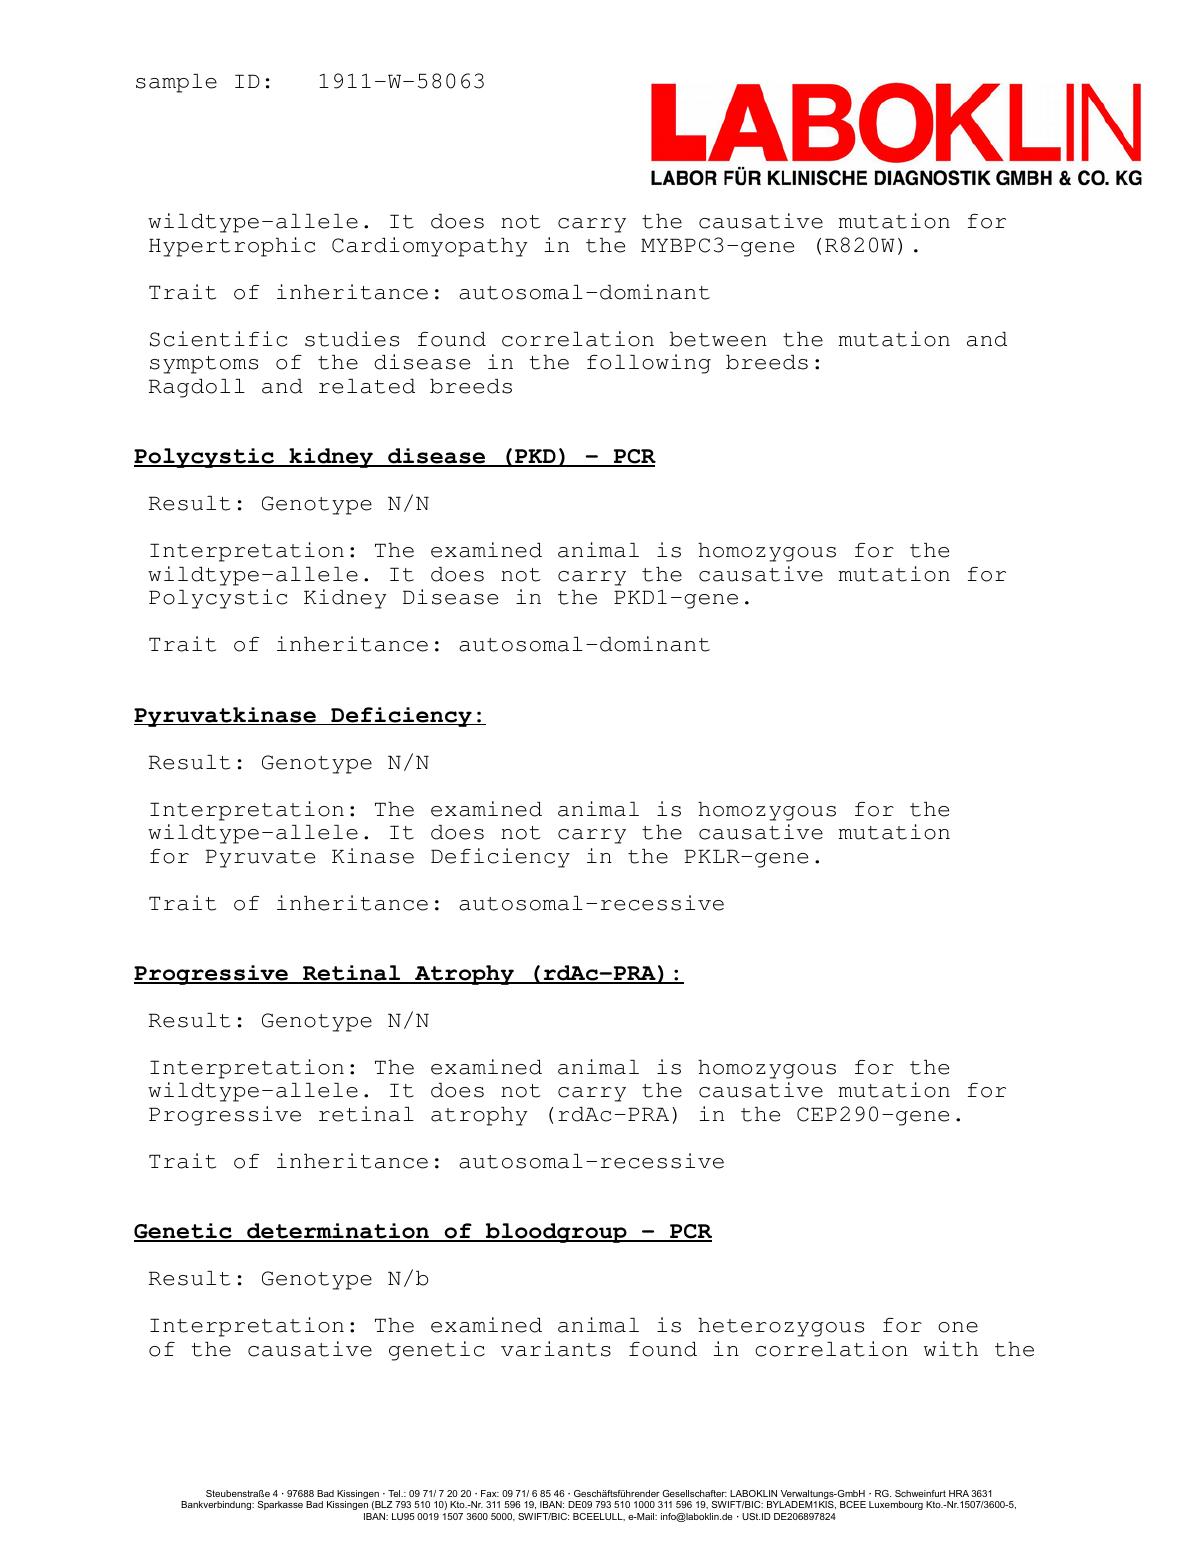  Describe the element at coordinates (197, 388) in the image. I see `Ragdoll` at that location.
